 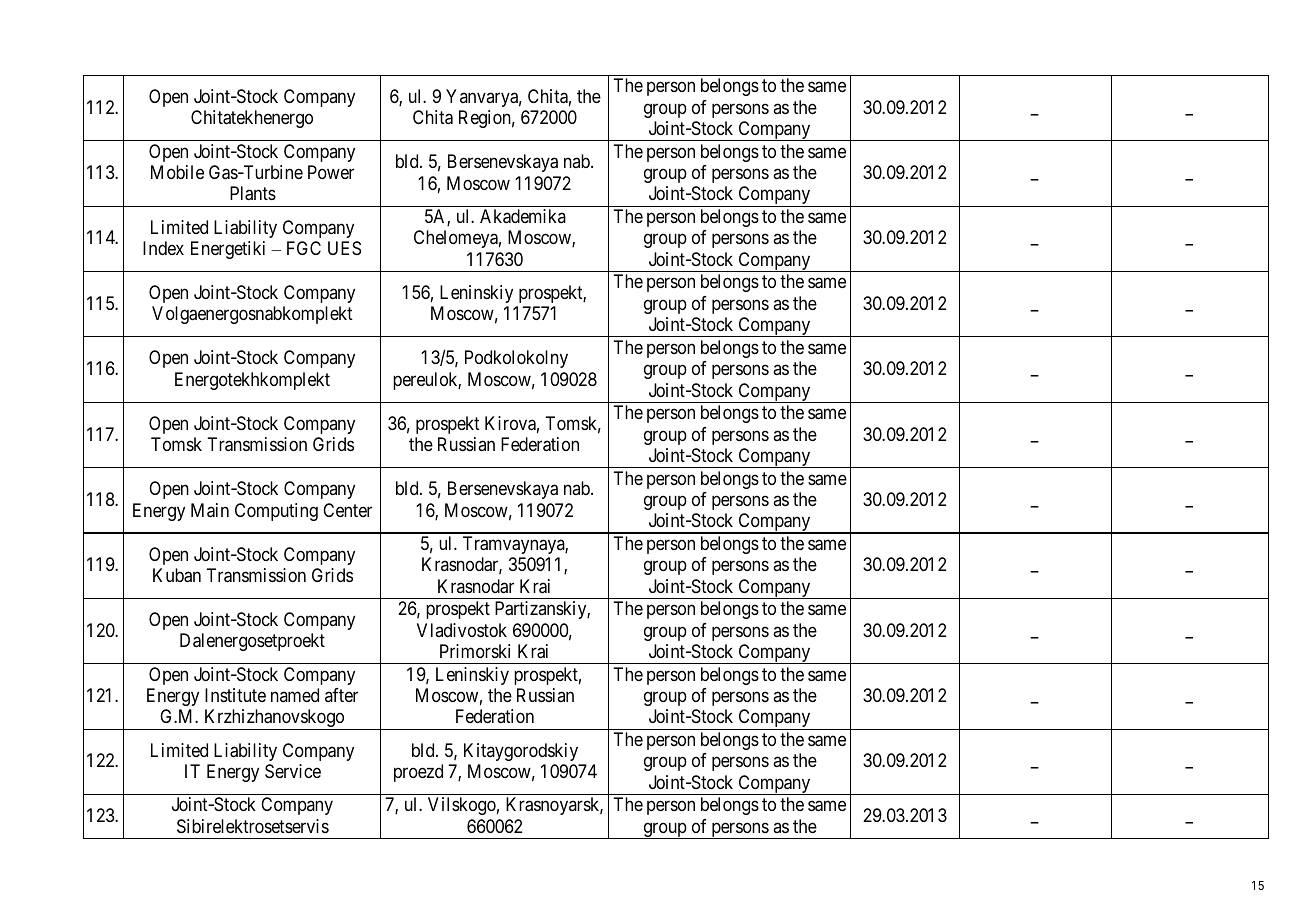 What do you see at coordinates (276, 512) in the page?
I see `Computing` at bounding box center [276, 512].
